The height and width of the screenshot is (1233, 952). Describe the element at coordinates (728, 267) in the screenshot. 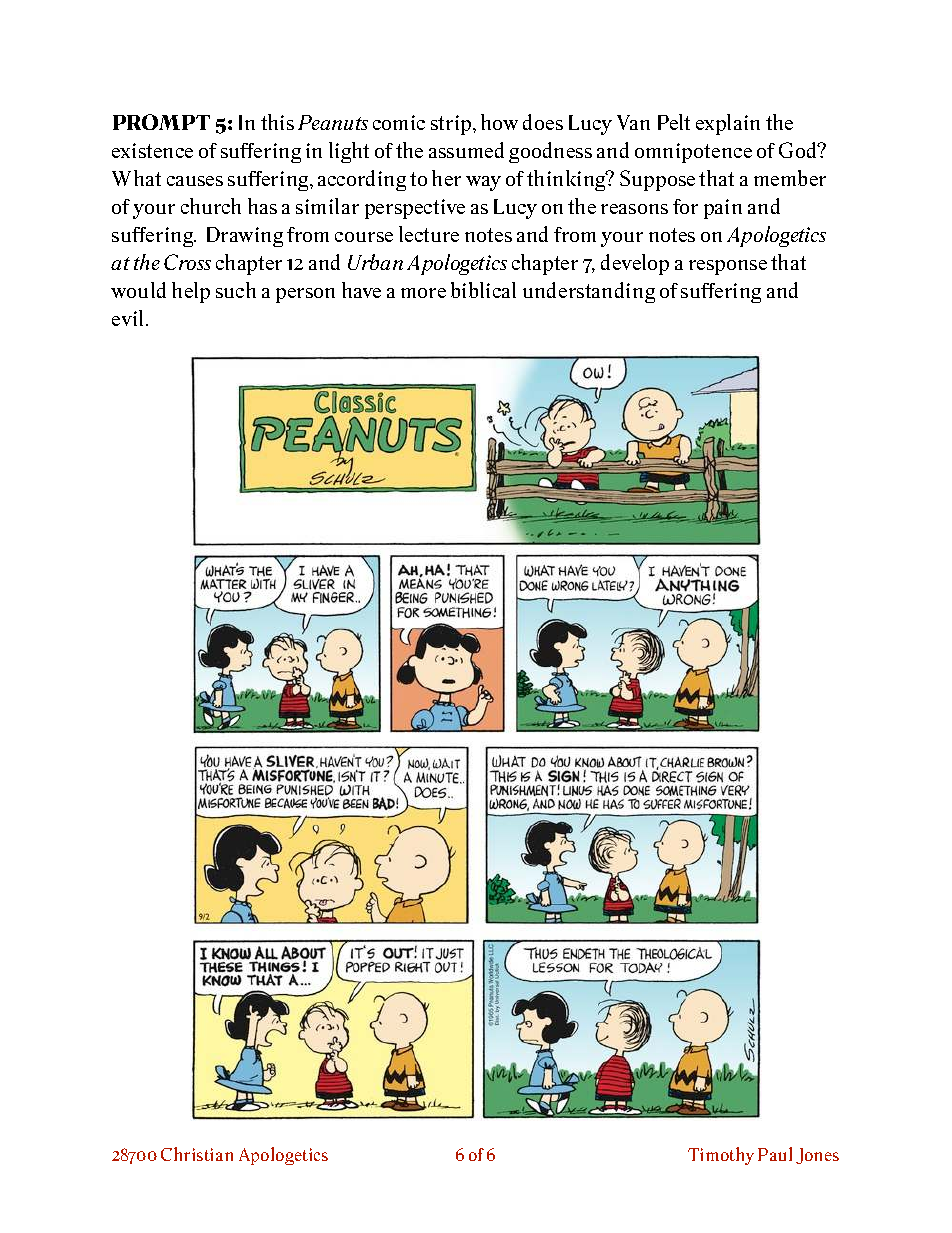

I see `response` at that location.
